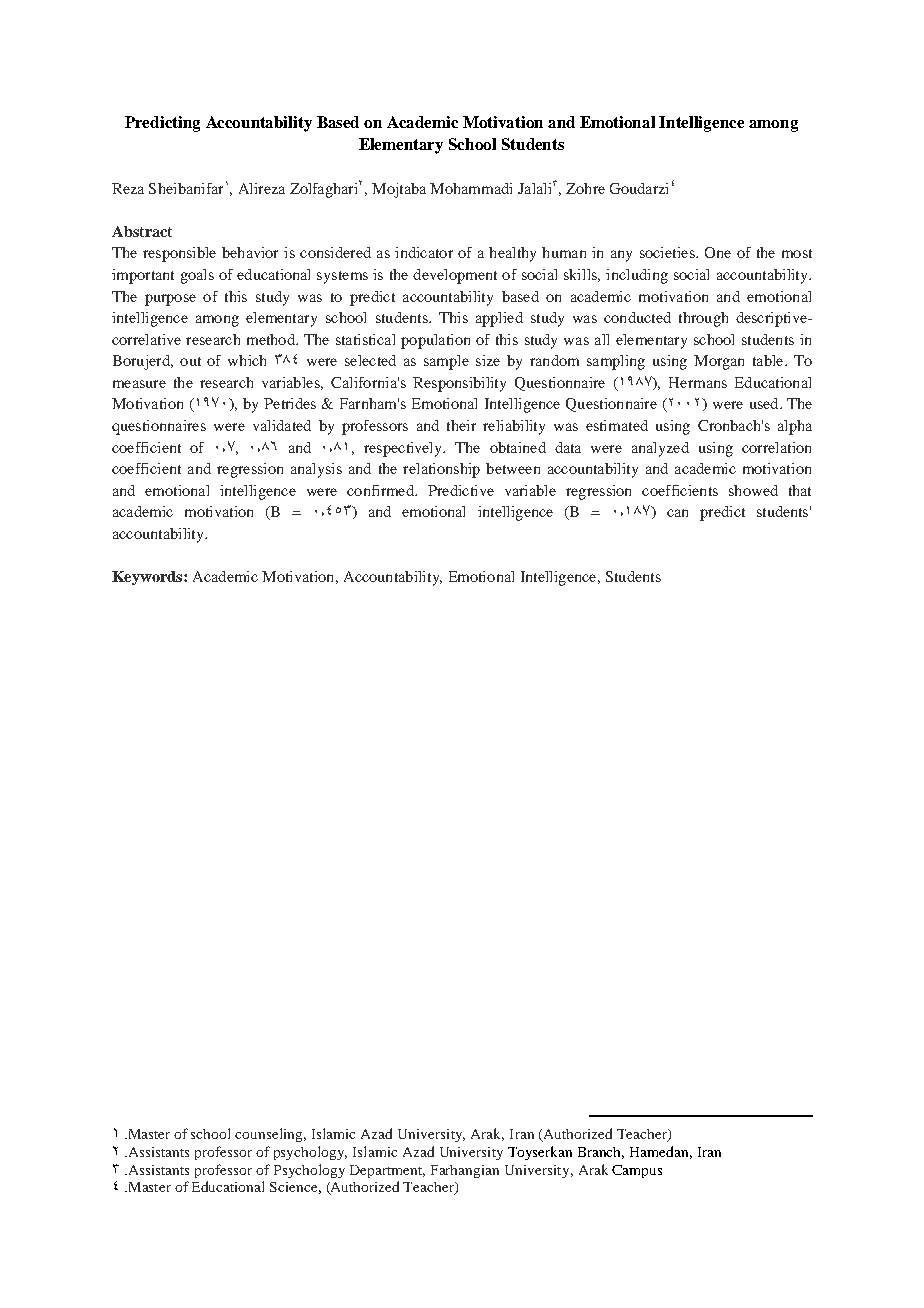  Describe the element at coordinates (197, 276) in the image. I see `goals` at that location.
